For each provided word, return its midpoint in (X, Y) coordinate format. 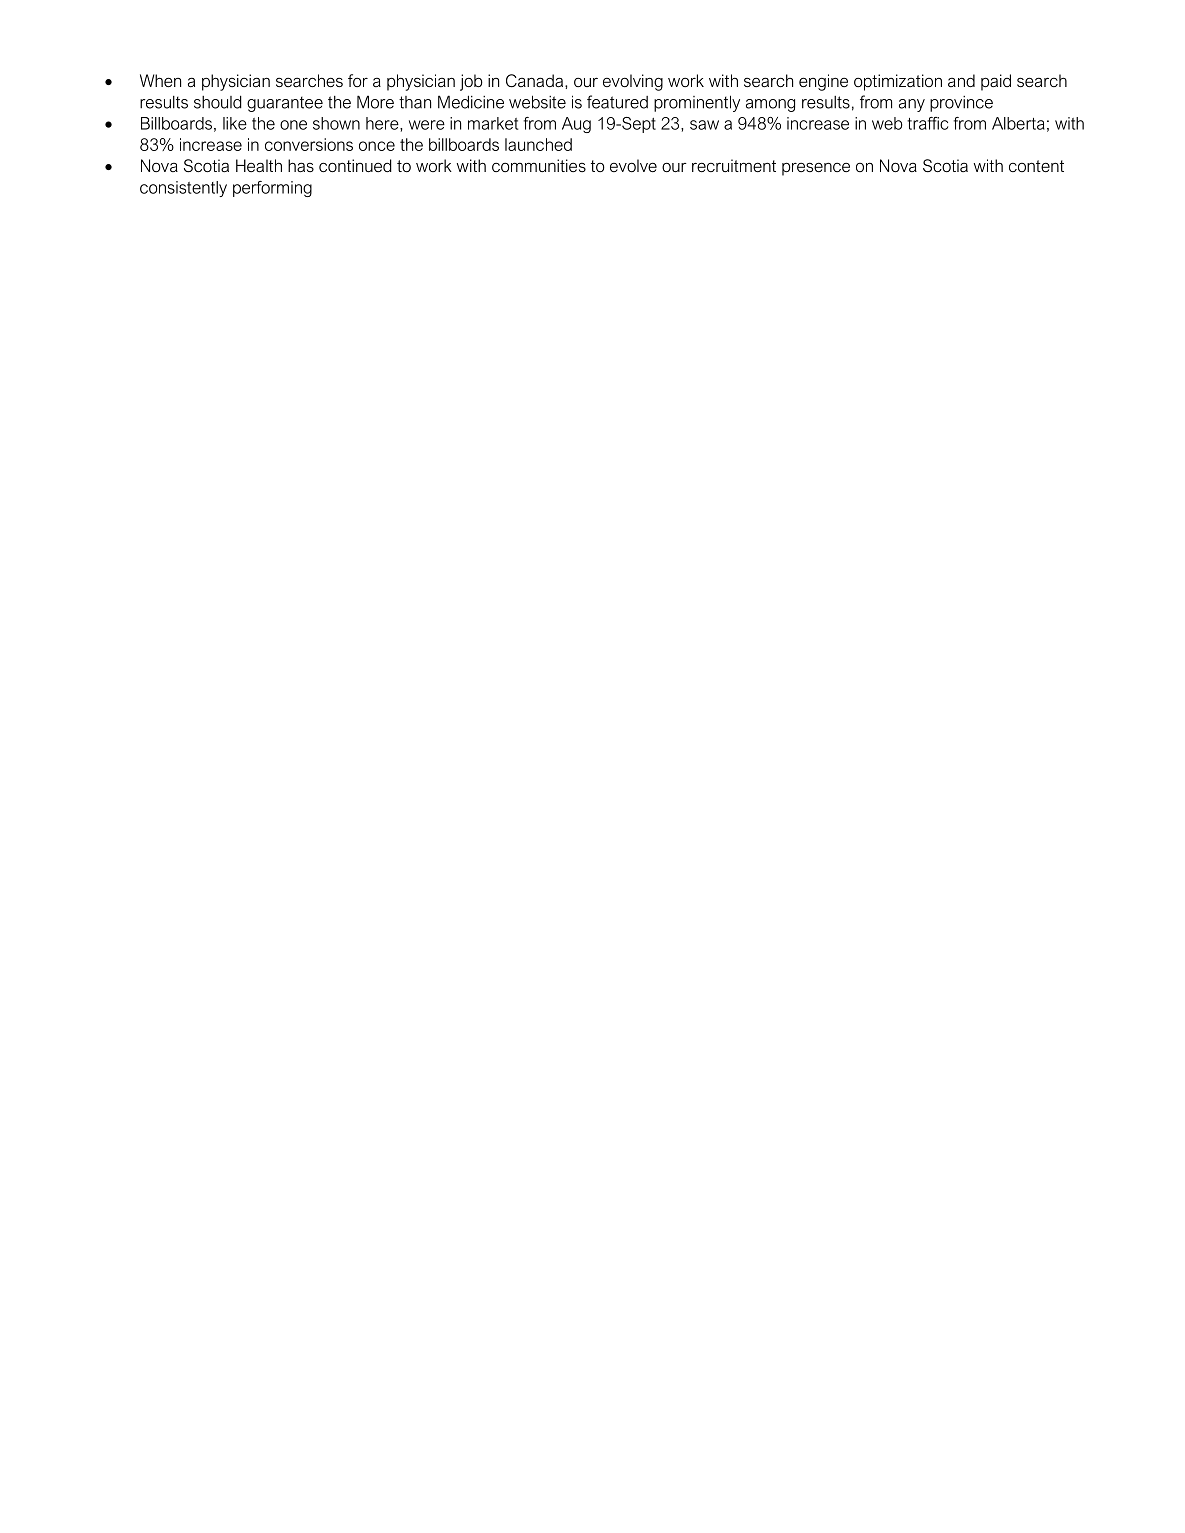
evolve (633, 165)
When (160, 80)
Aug (576, 125)
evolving (633, 82)
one (293, 125)
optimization (898, 82)
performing (272, 189)
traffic (927, 123)
